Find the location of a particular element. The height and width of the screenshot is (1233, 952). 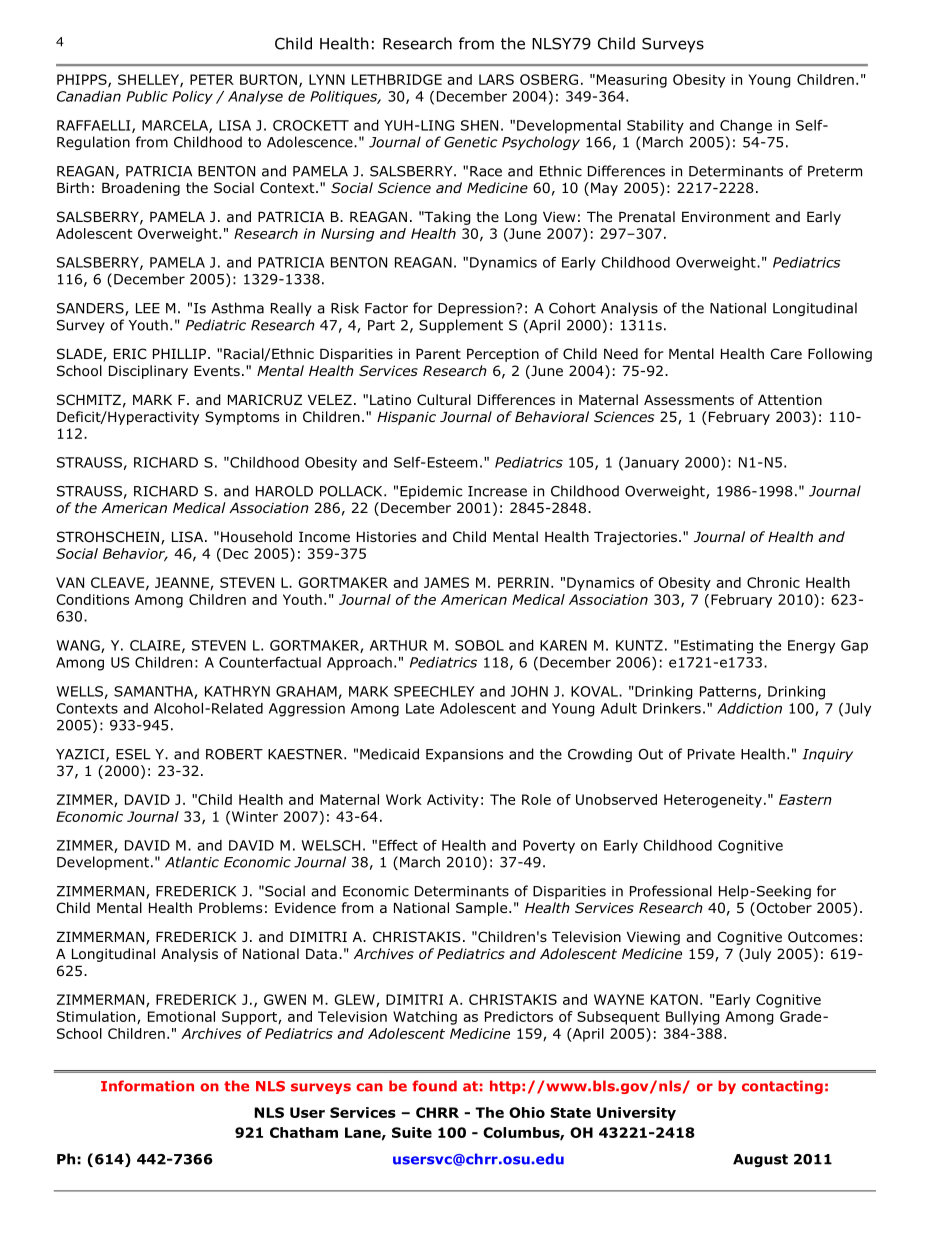

Public is located at coordinates (147, 96).
